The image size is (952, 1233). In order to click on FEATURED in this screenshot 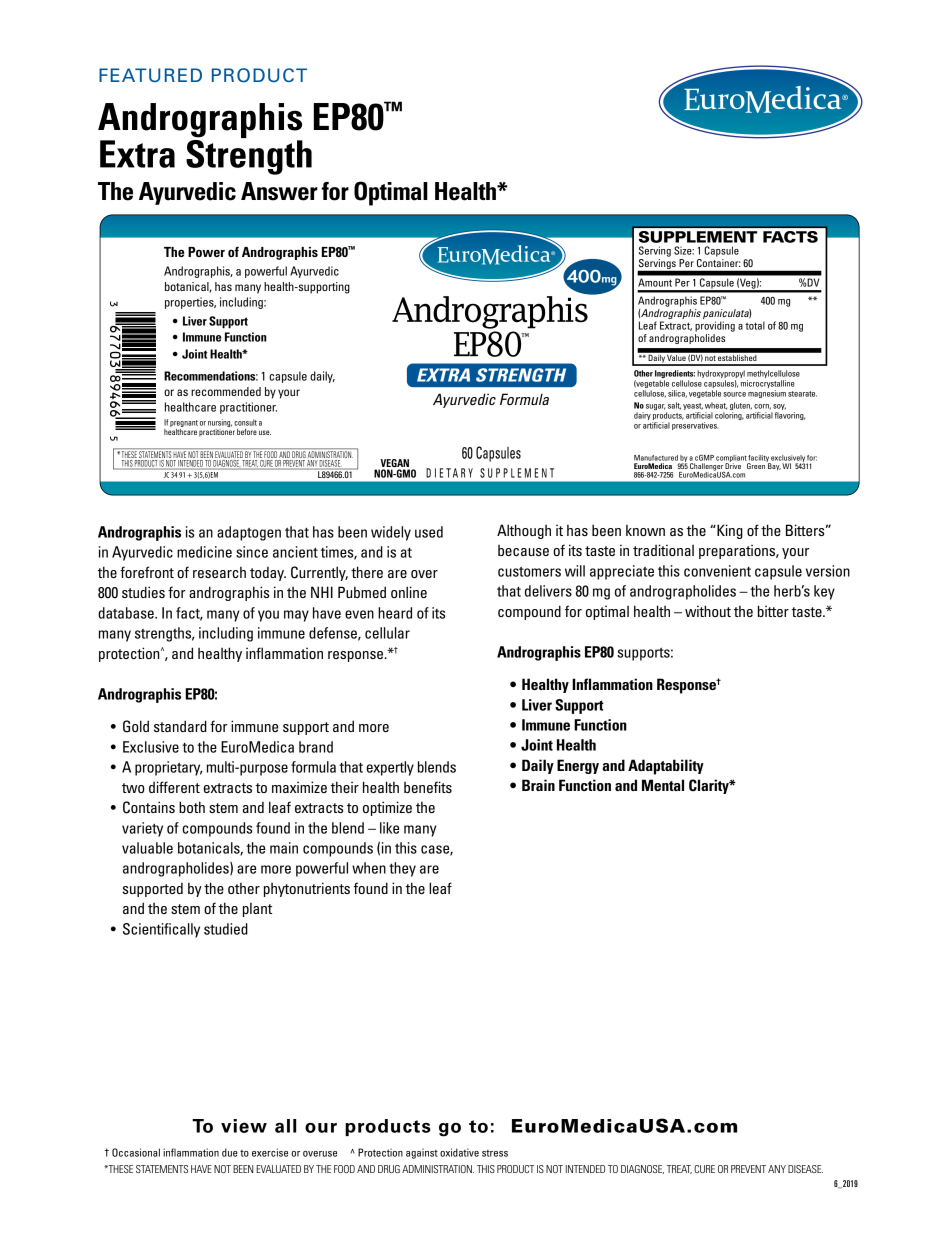, I will do `click(150, 75)`.
